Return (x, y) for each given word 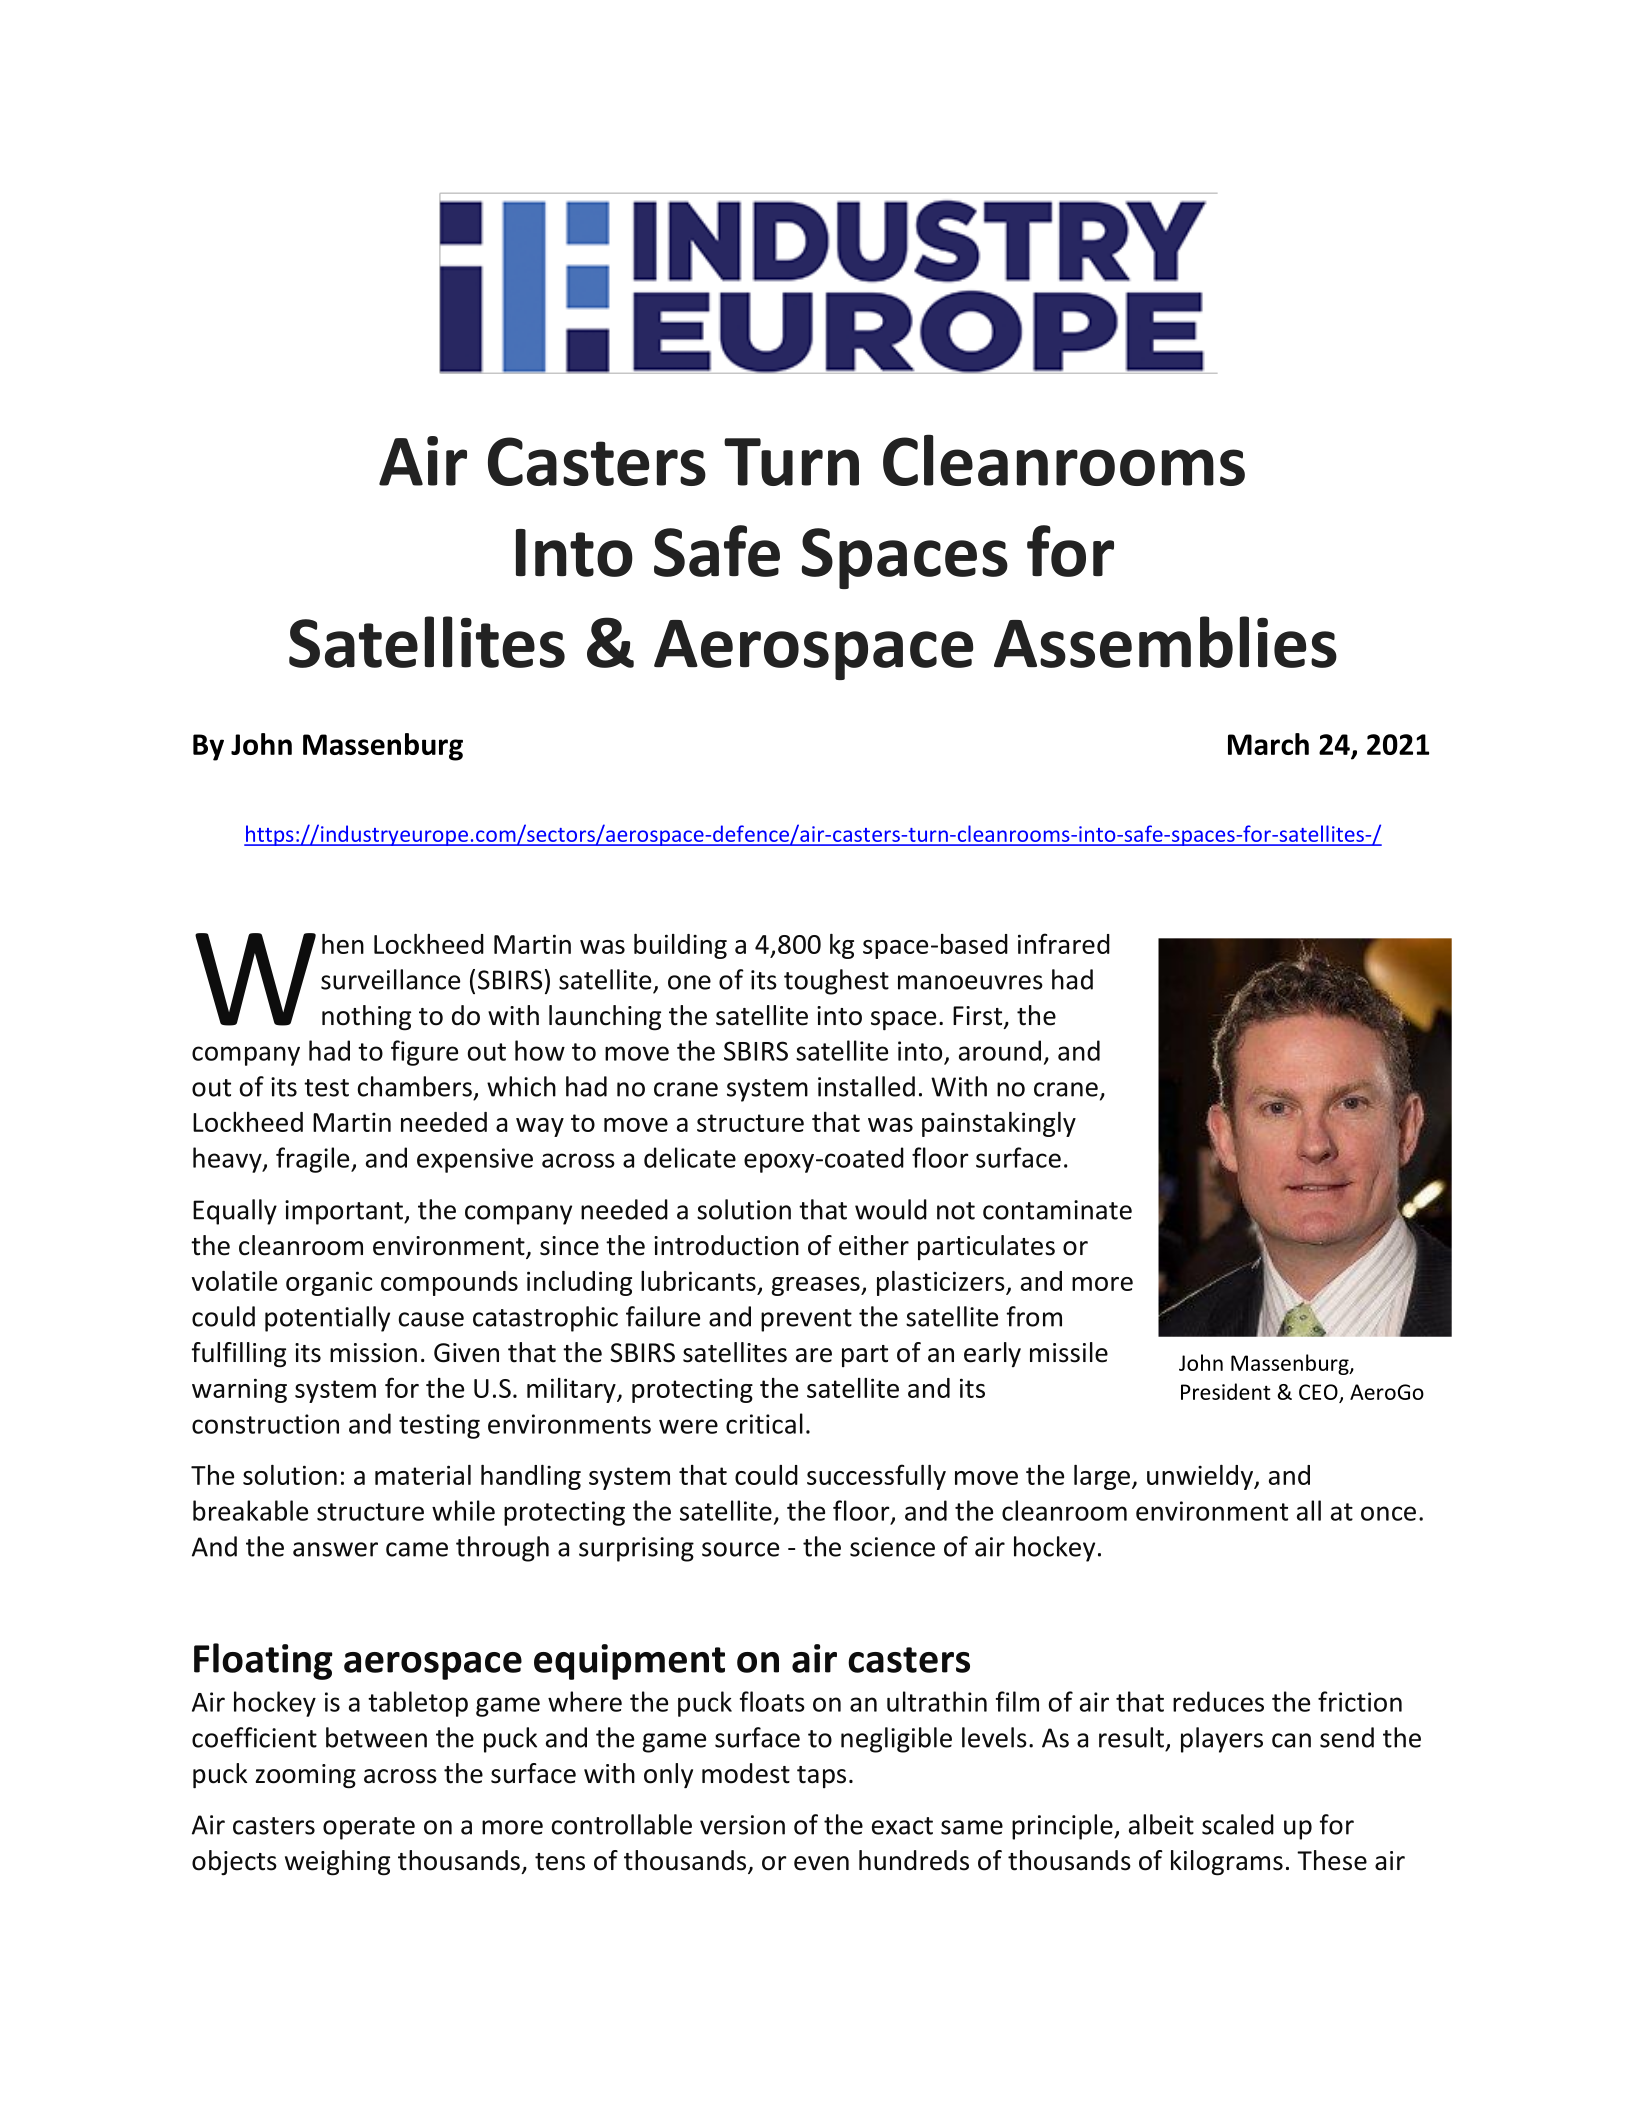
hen (343, 944)
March (1268, 744)
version (742, 1825)
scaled (1238, 1824)
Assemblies (1165, 642)
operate (369, 1828)
